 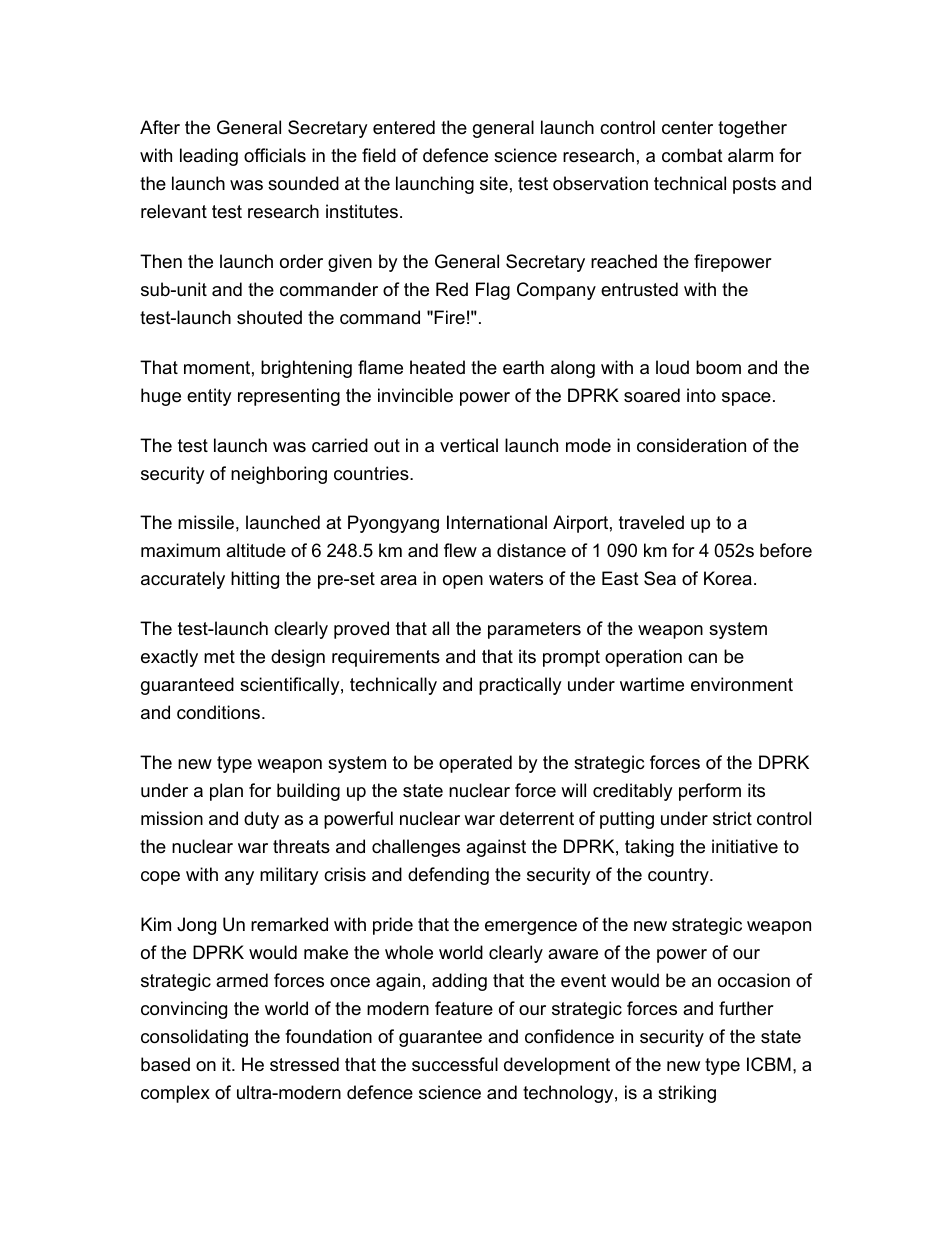 I want to click on perform, so click(x=710, y=792).
